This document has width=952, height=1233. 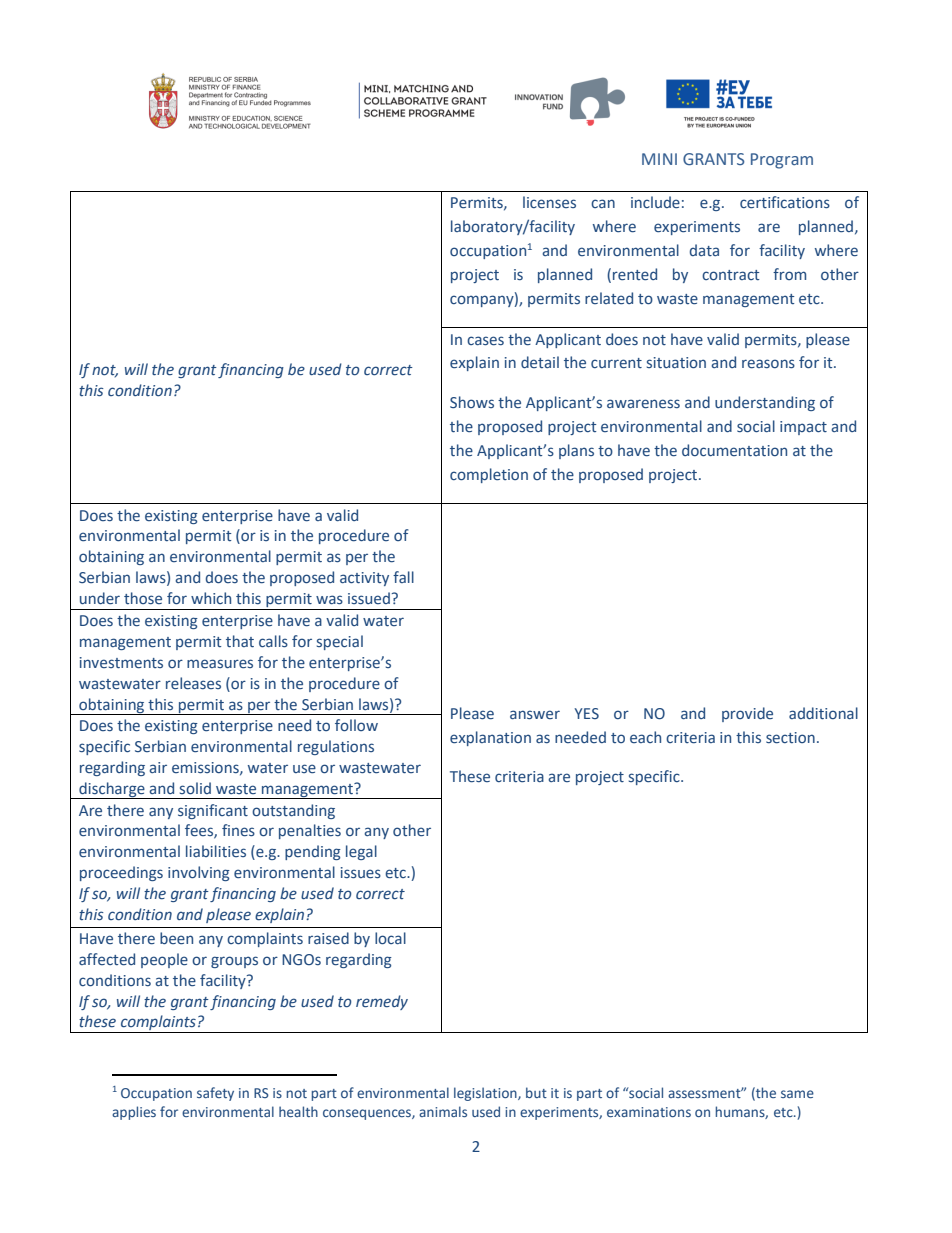 What do you see at coordinates (215, 1094) in the document?
I see `safety` at bounding box center [215, 1094].
